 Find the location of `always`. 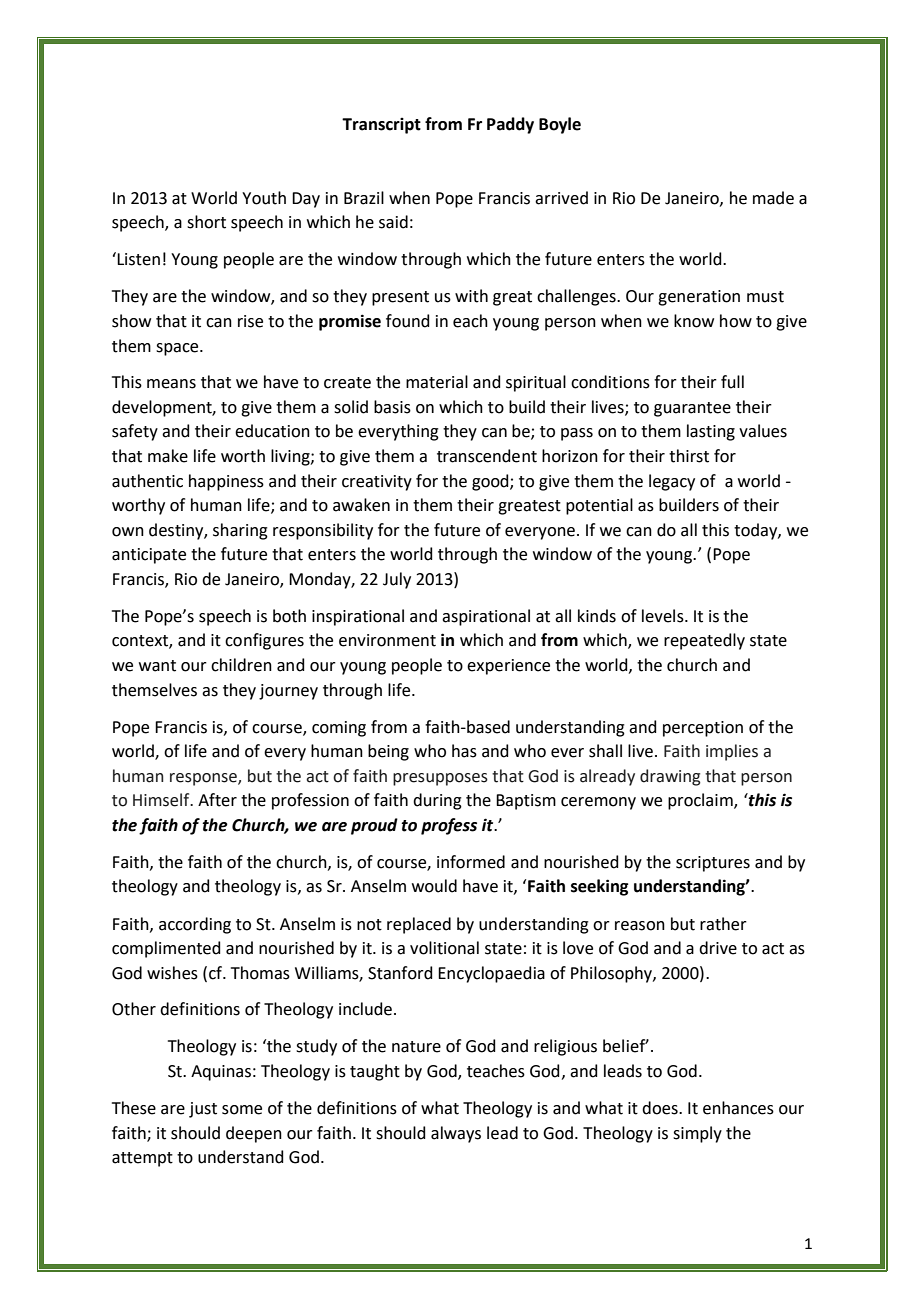

always is located at coordinates (456, 1134).
